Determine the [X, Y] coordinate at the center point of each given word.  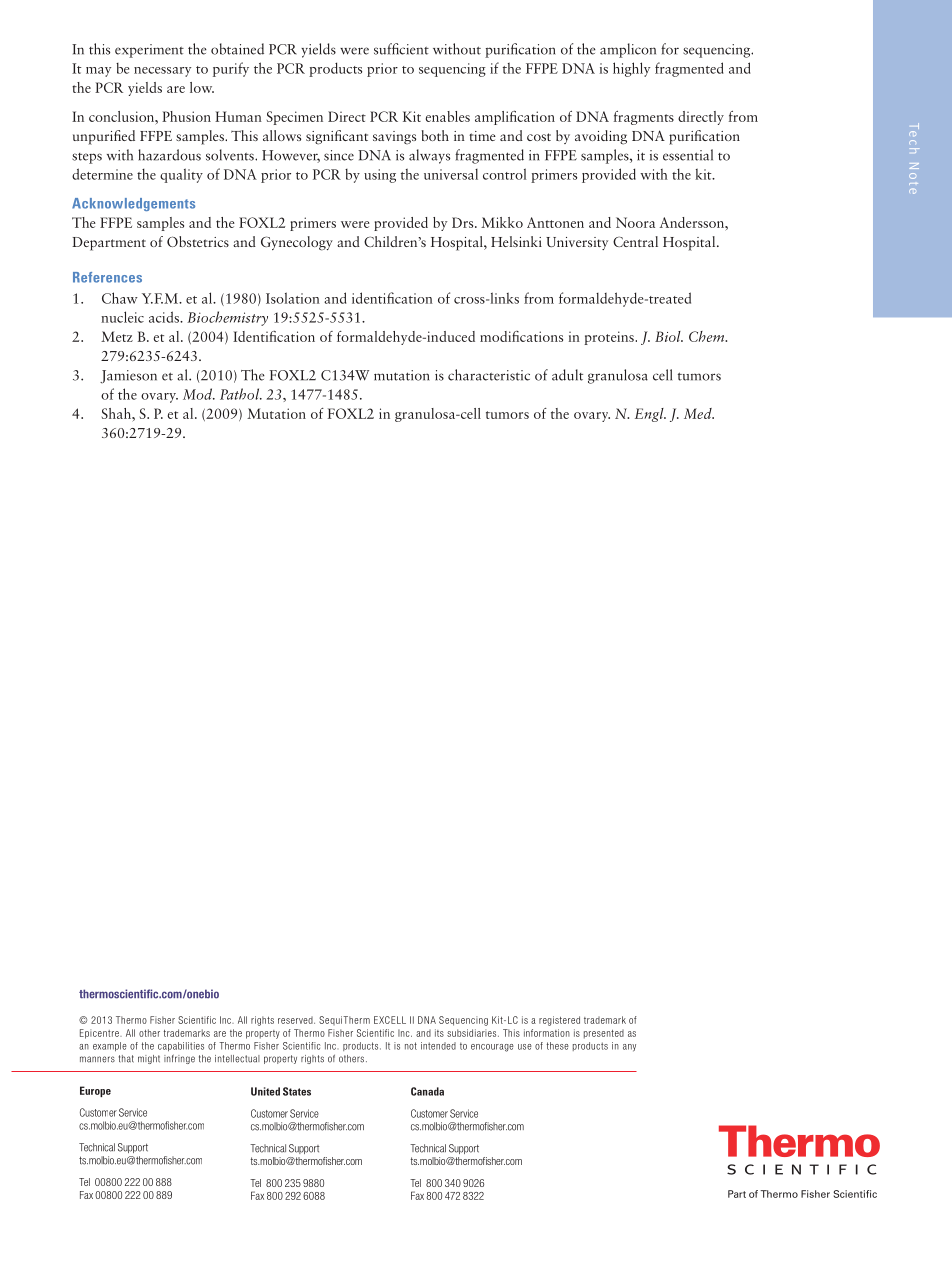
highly [631, 69]
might [149, 1059]
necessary [162, 72]
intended [438, 1046]
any [629, 1048]
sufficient [401, 49]
